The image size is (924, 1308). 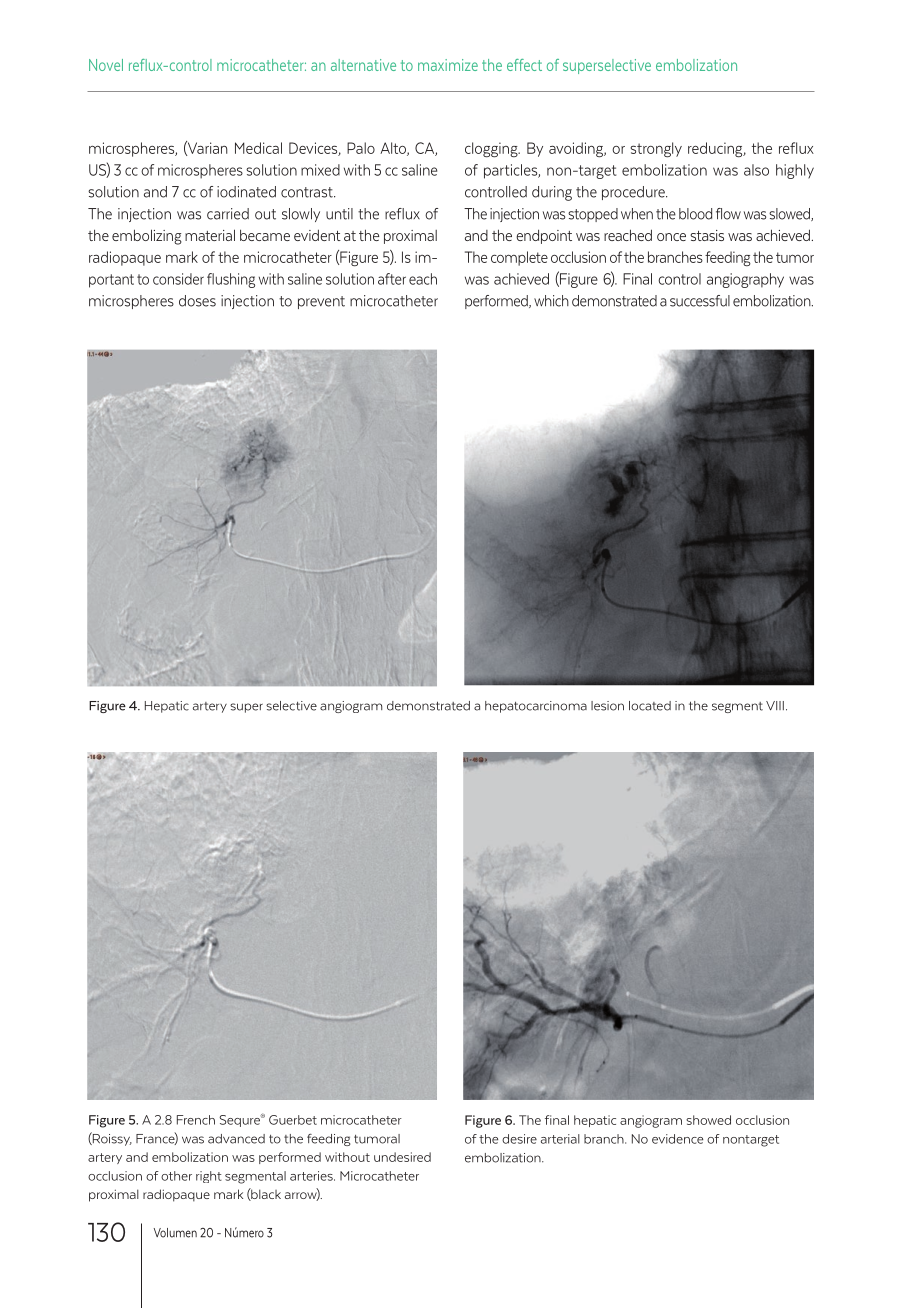 What do you see at coordinates (775, 706) in the image?
I see `VIII` at bounding box center [775, 706].
